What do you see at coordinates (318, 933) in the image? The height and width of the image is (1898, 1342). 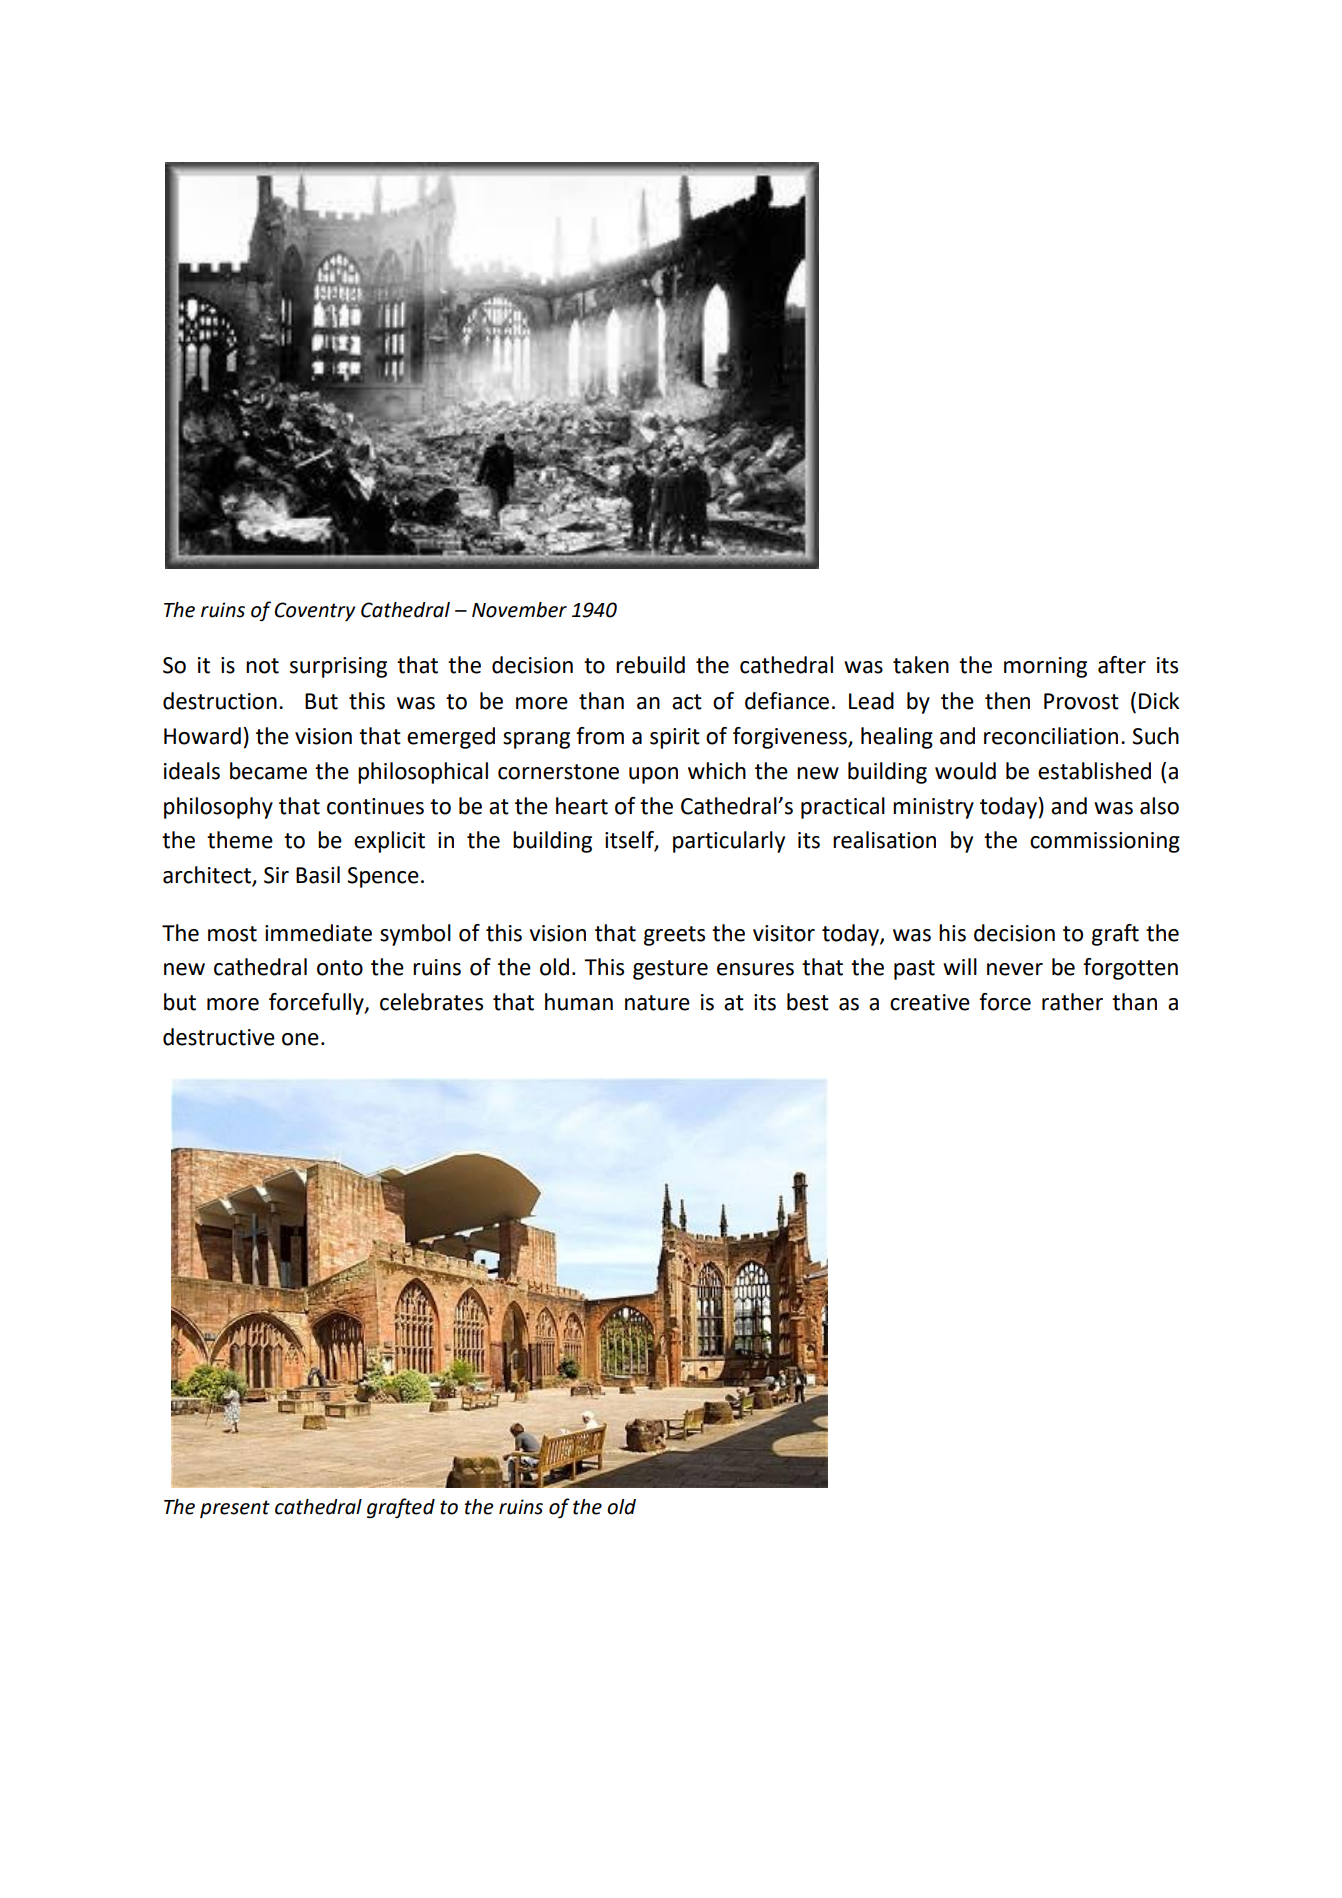 I see `immediate` at bounding box center [318, 933].
